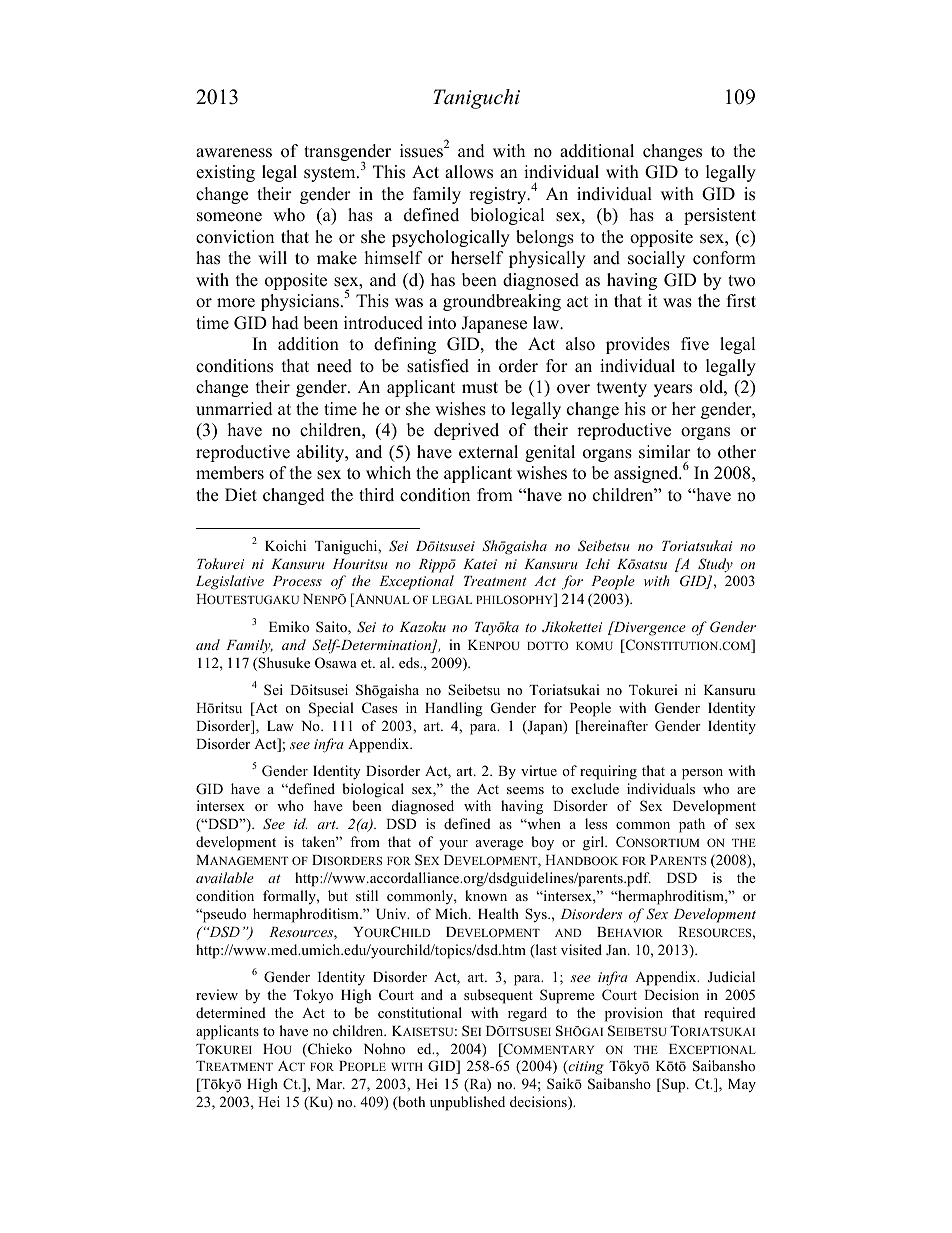 The width and height of the screenshot is (952, 1233). What do you see at coordinates (469, 172) in the screenshot?
I see `allows` at bounding box center [469, 172].
